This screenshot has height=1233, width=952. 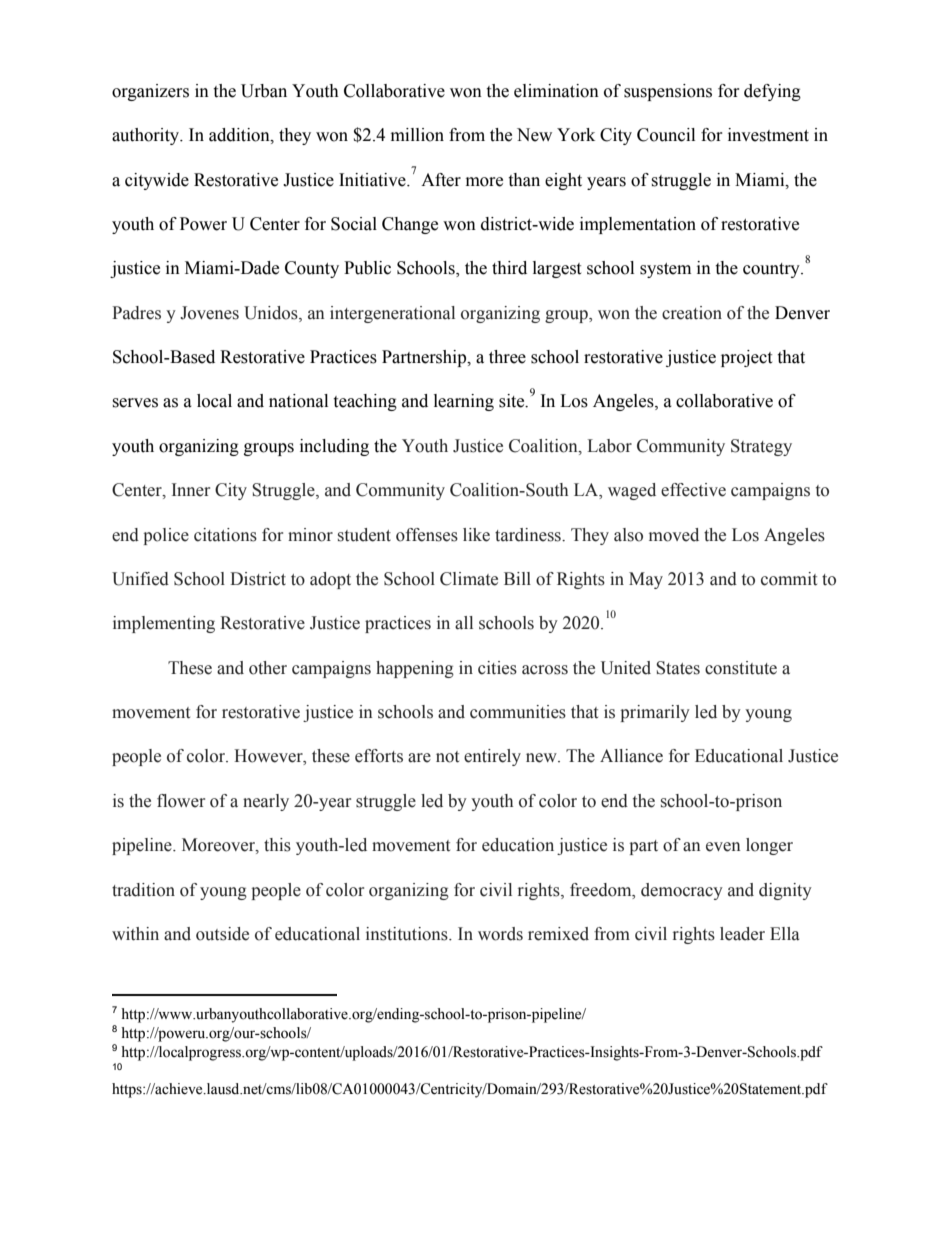 I want to click on words, so click(x=500, y=934).
